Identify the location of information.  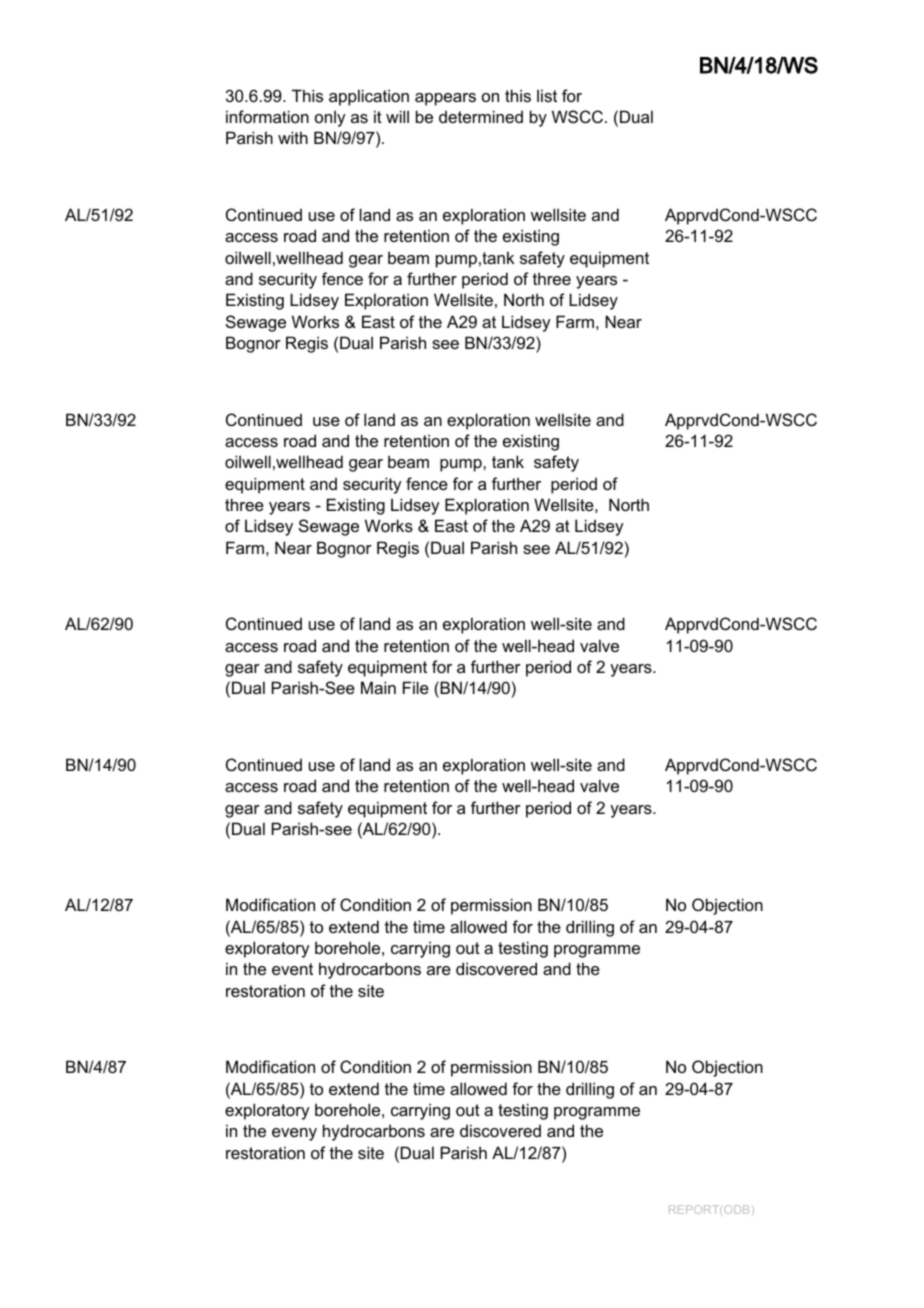
(267, 116).
